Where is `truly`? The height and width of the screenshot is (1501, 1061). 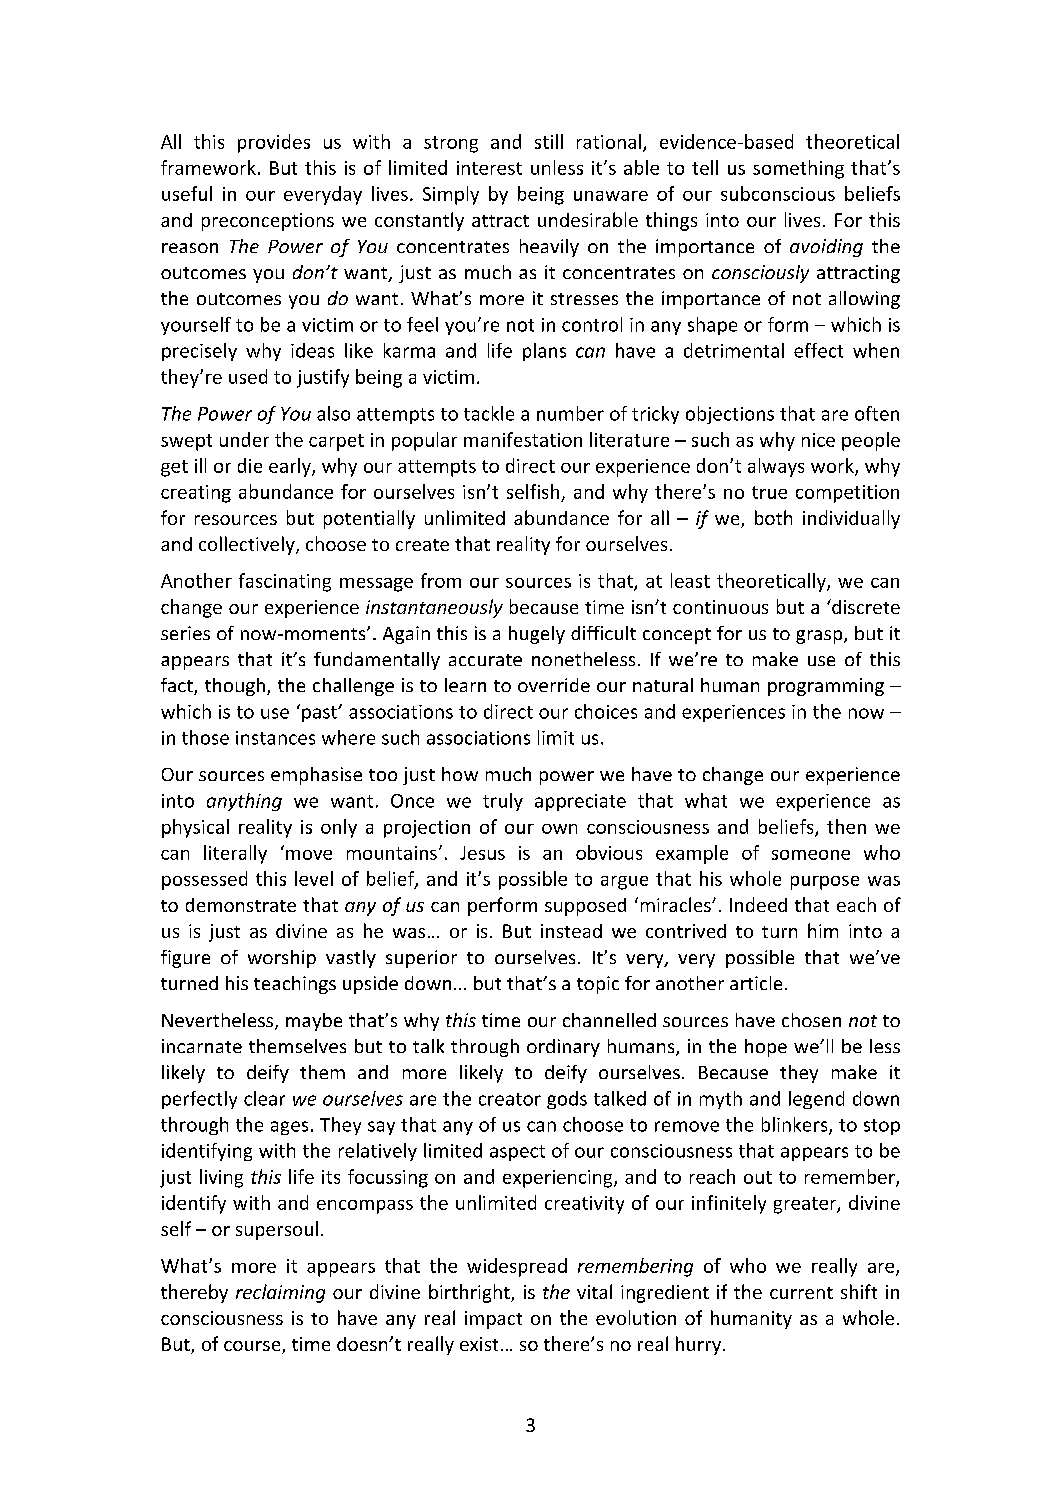
truly is located at coordinates (503, 802).
